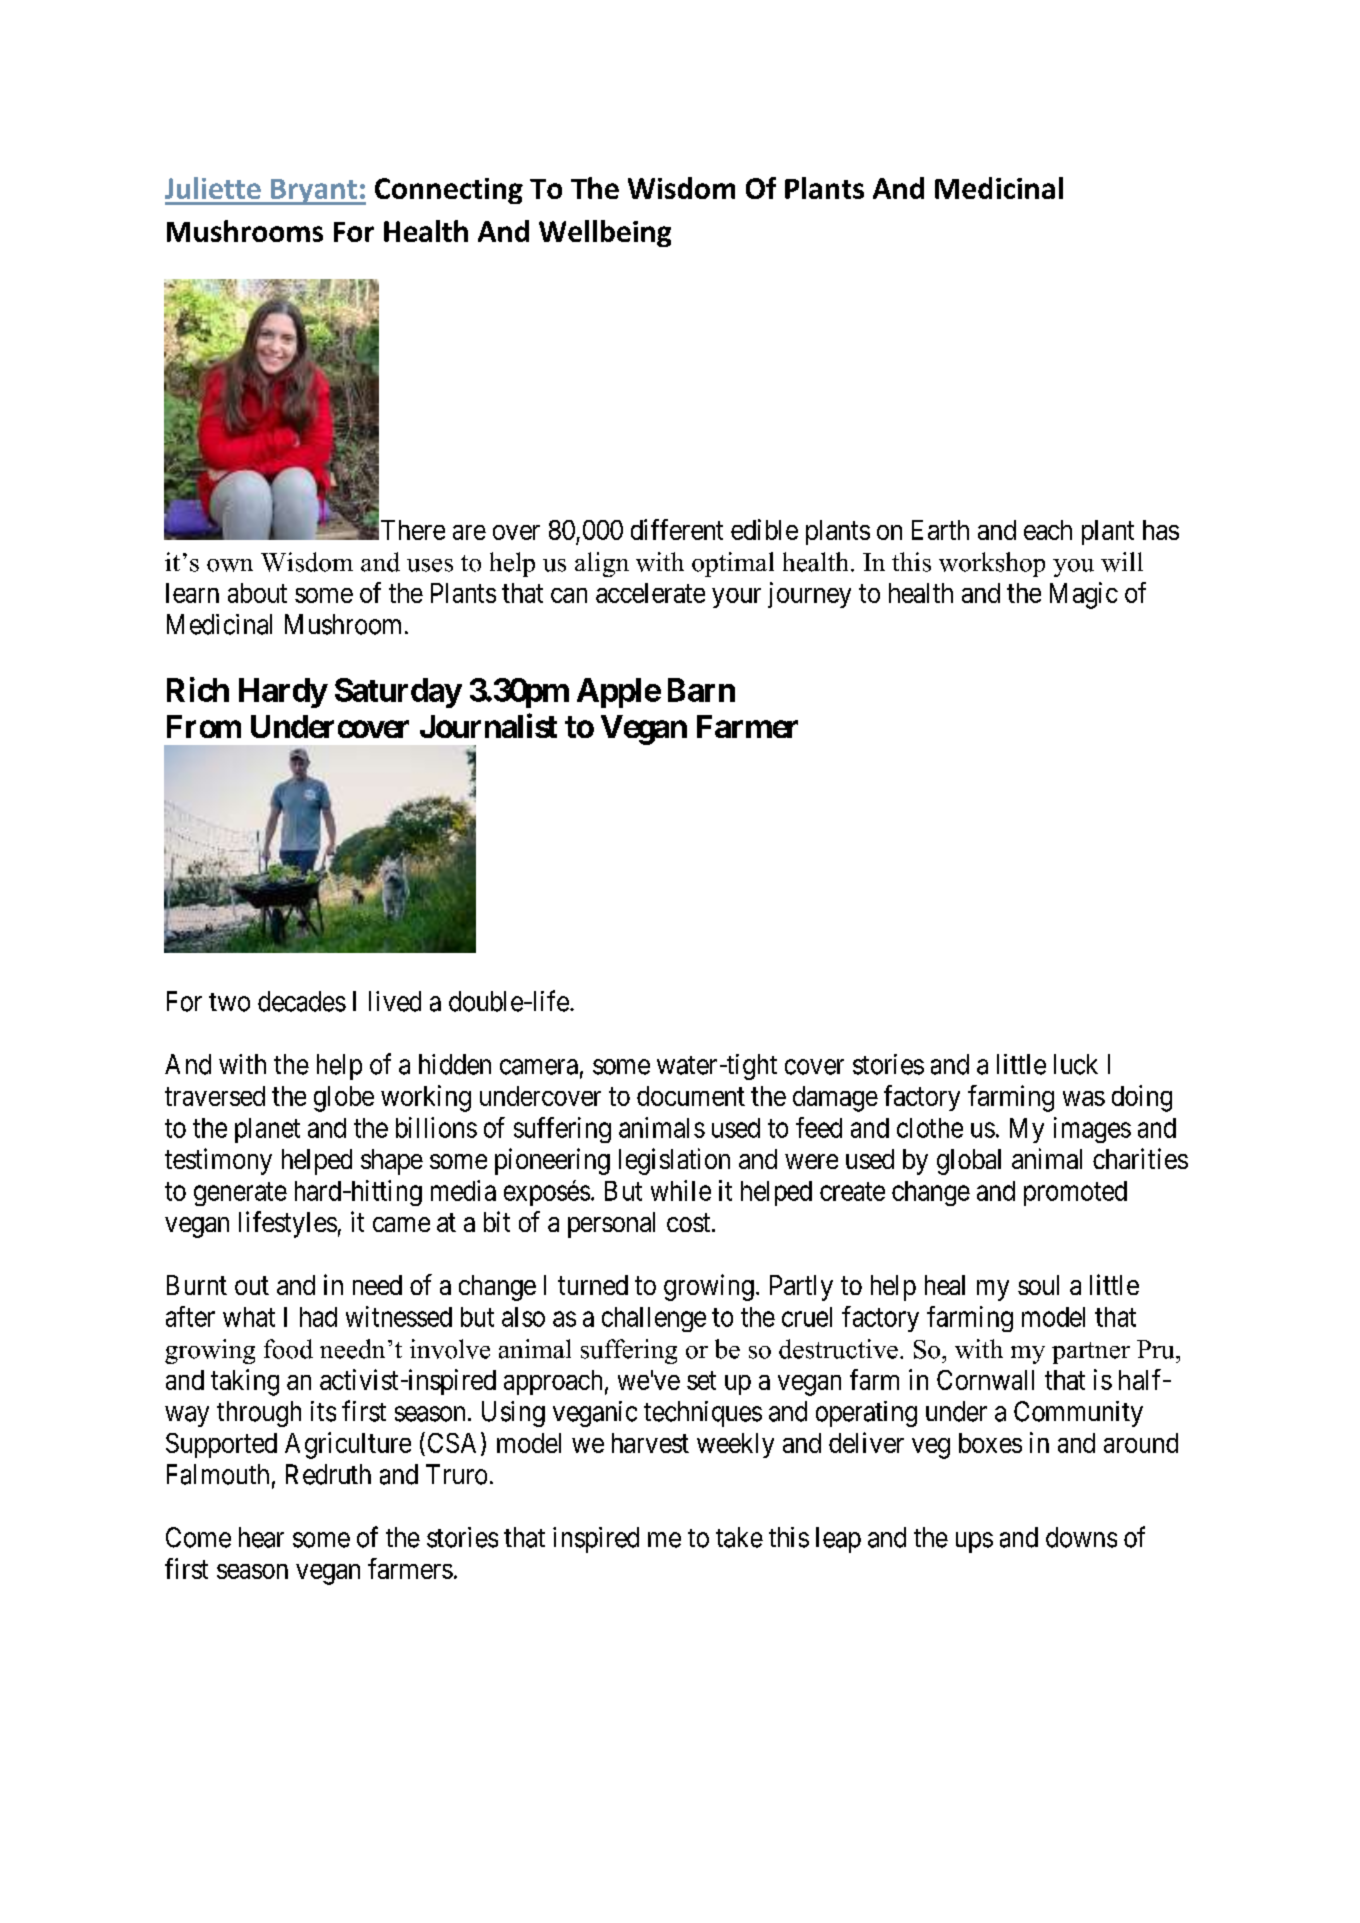  Describe the element at coordinates (739, 1537) in the image. I see `take` at that location.
